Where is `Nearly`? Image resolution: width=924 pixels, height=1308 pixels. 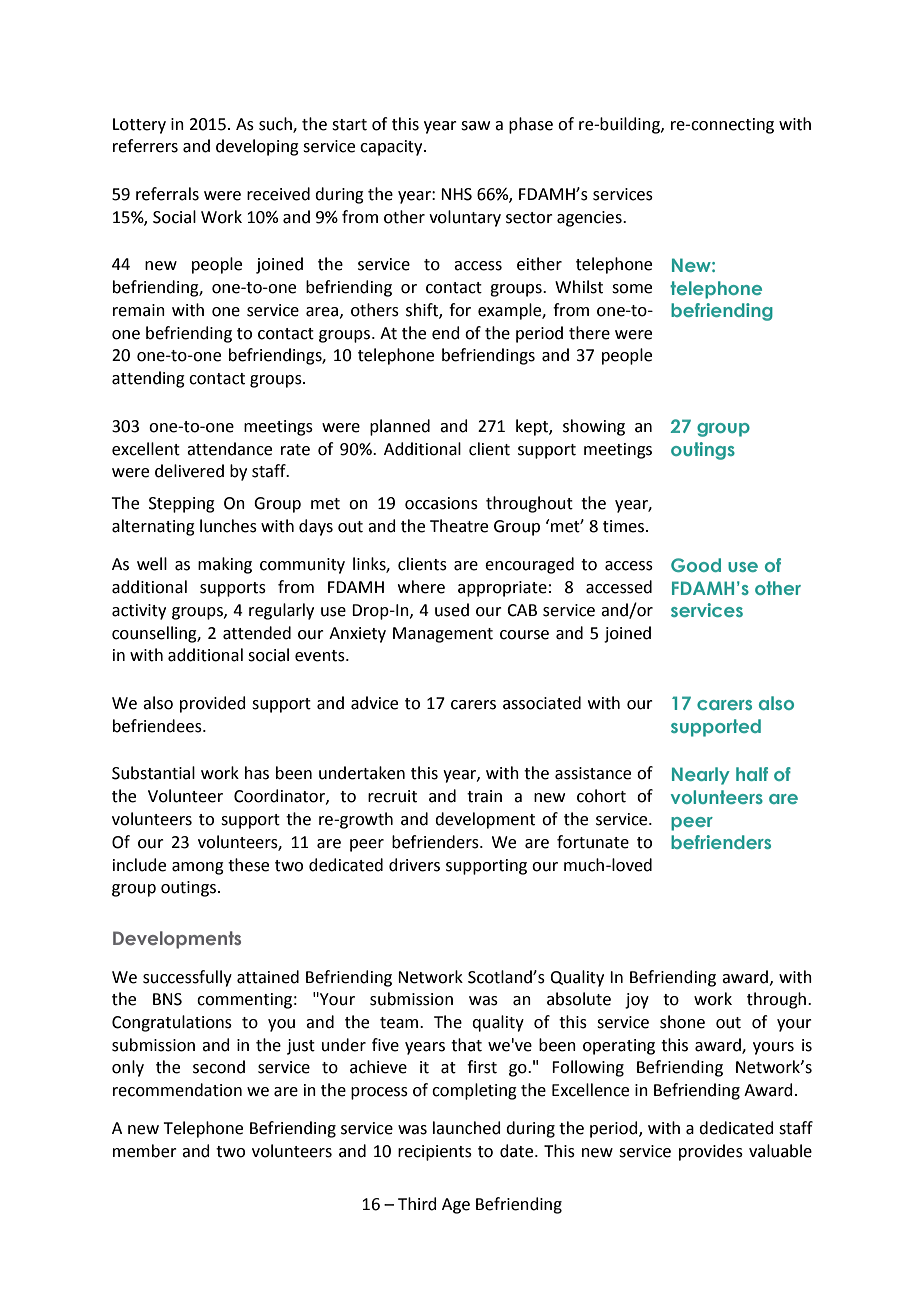
Nearly is located at coordinates (701, 776).
